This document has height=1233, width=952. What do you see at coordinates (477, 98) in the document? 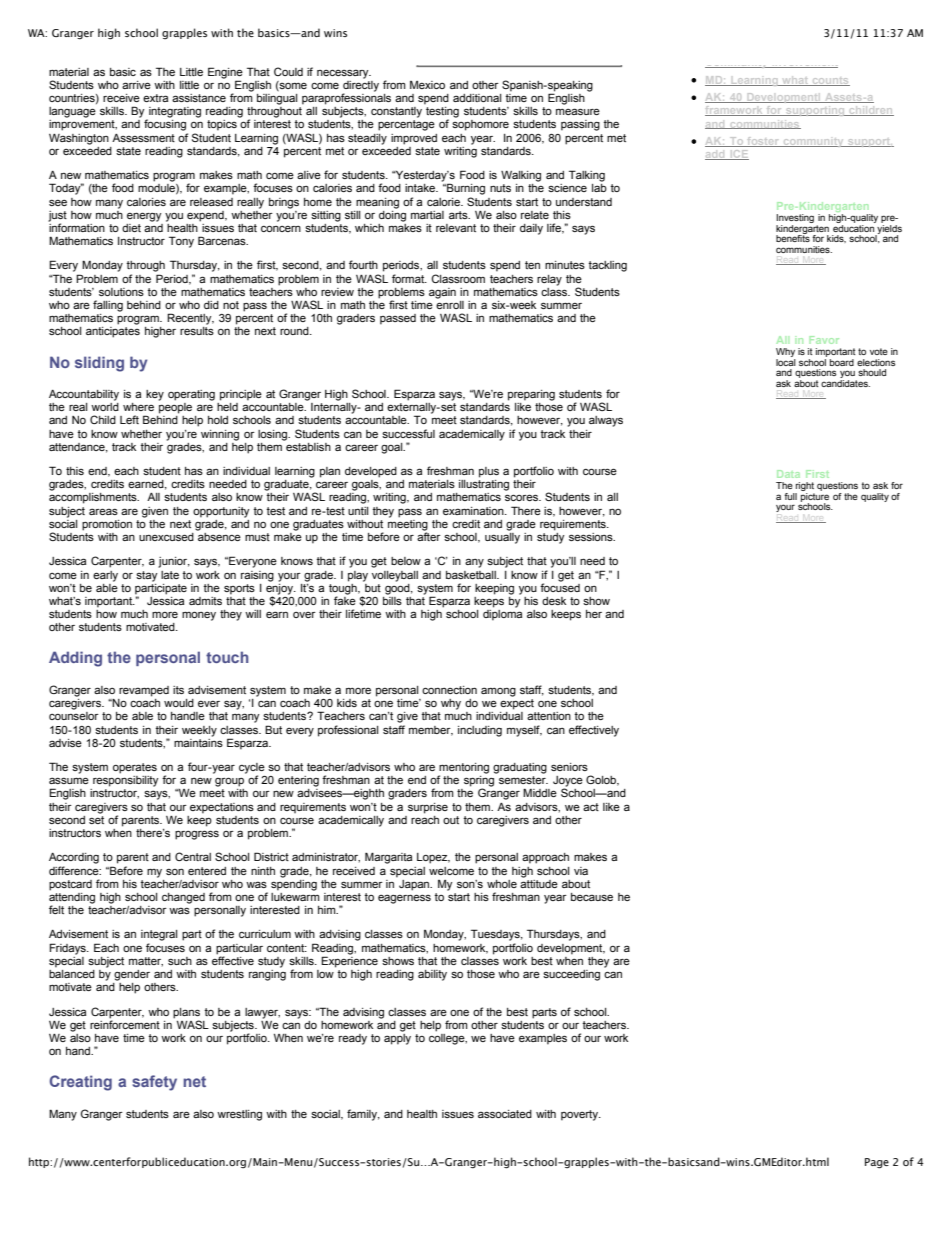
I see `additional` at bounding box center [477, 98].
